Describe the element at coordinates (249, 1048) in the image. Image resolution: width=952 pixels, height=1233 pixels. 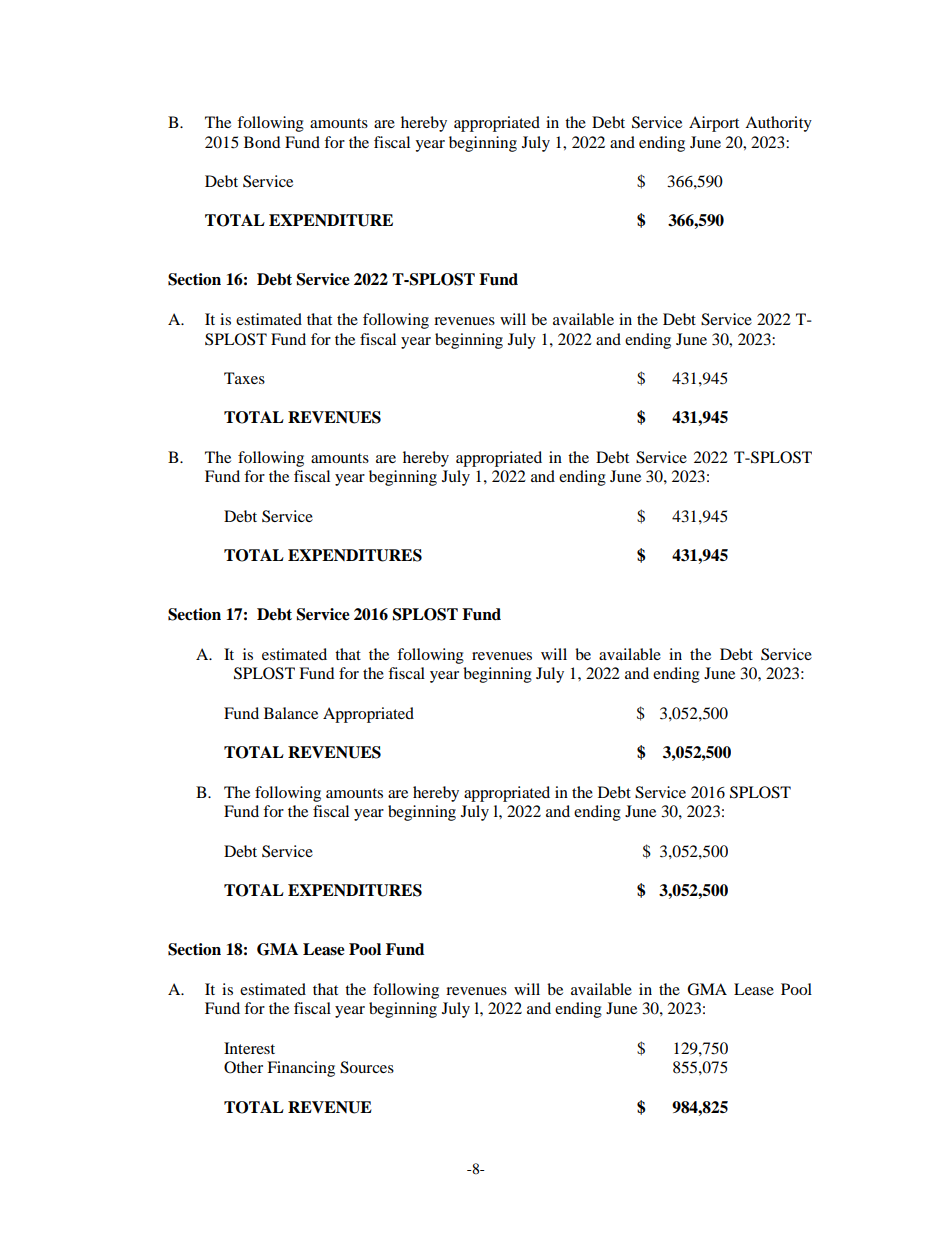
I see `Interest` at that location.
